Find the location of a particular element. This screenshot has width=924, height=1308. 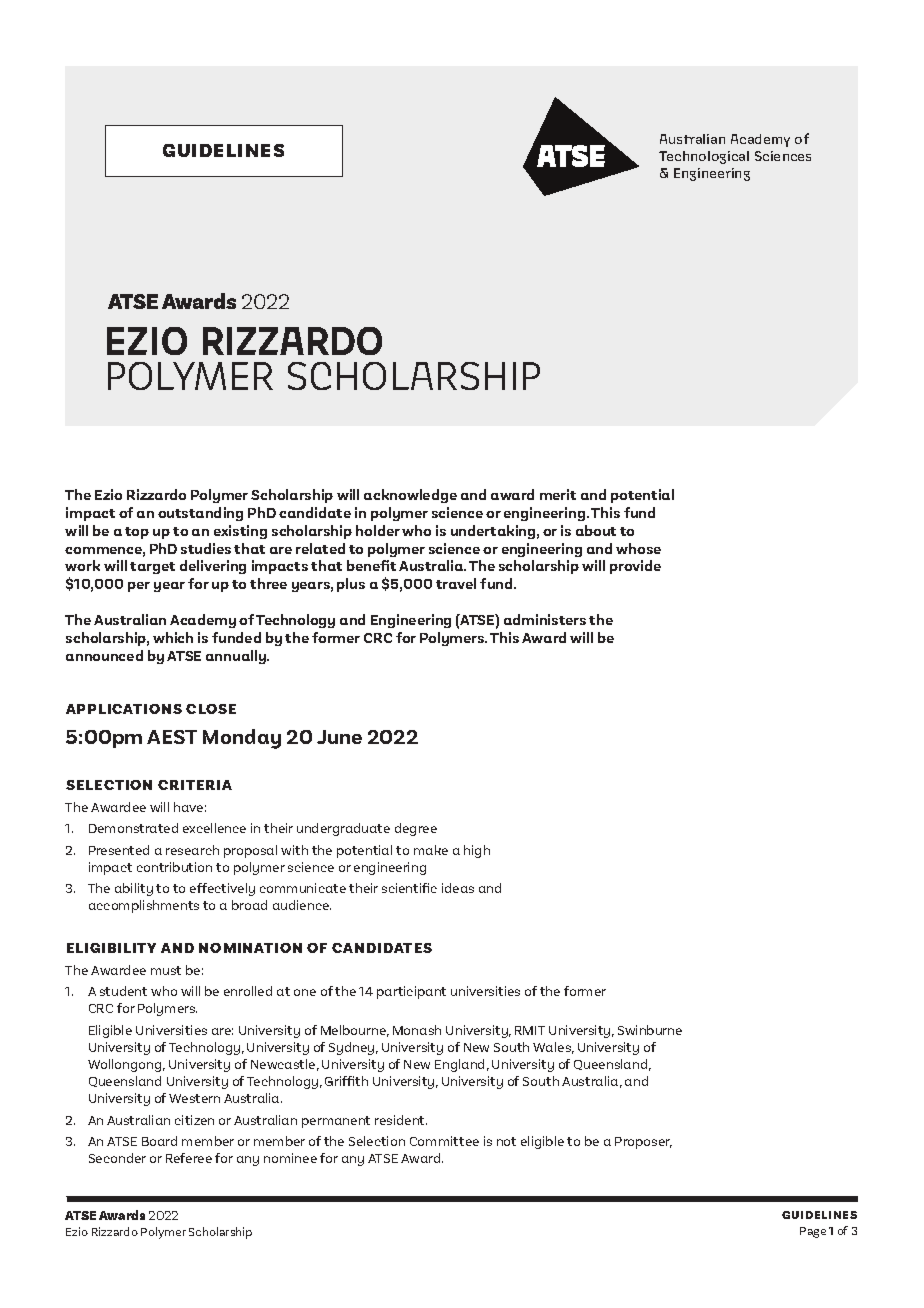

whose is located at coordinates (638, 548).
